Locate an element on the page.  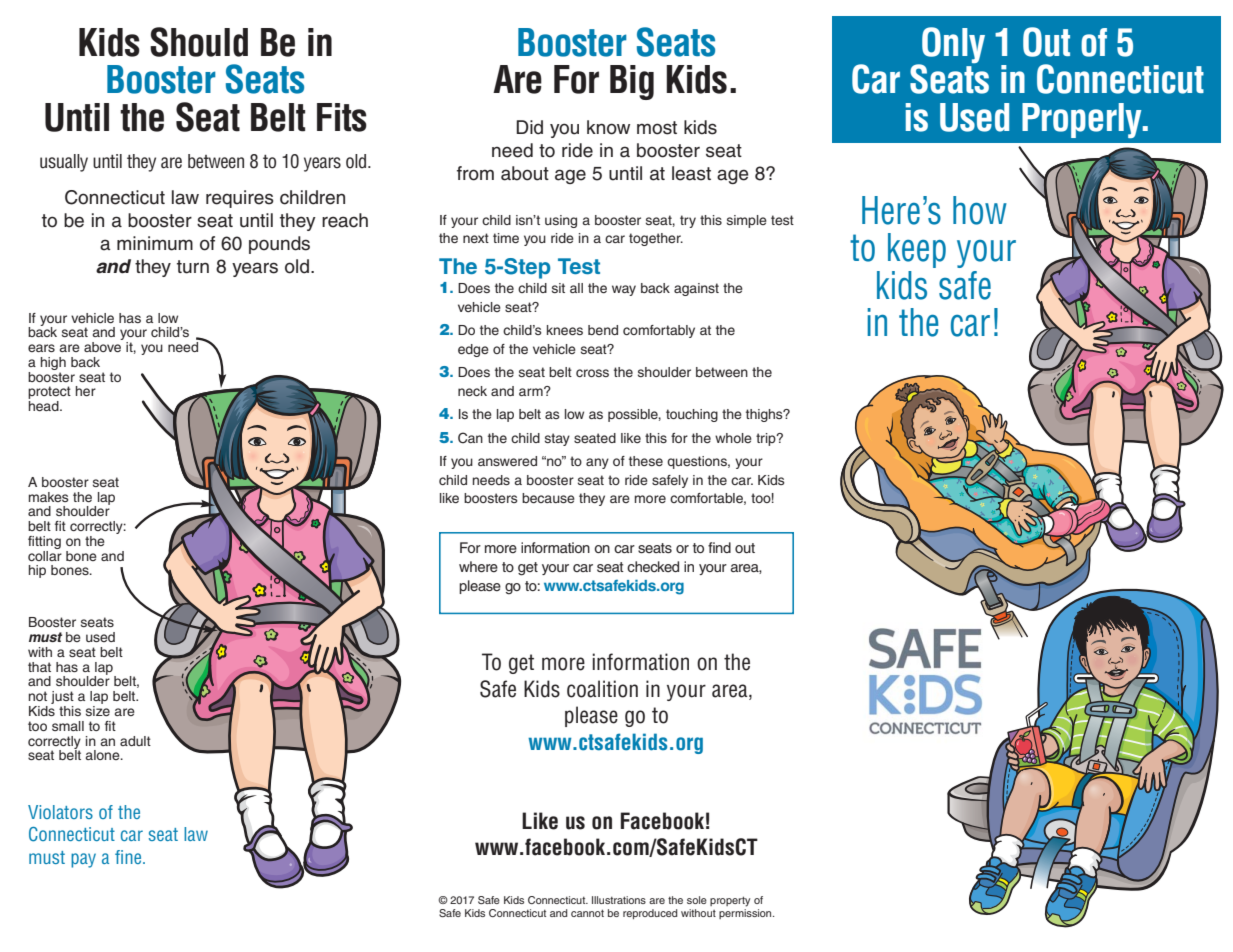
Fits is located at coordinates (342, 117).
